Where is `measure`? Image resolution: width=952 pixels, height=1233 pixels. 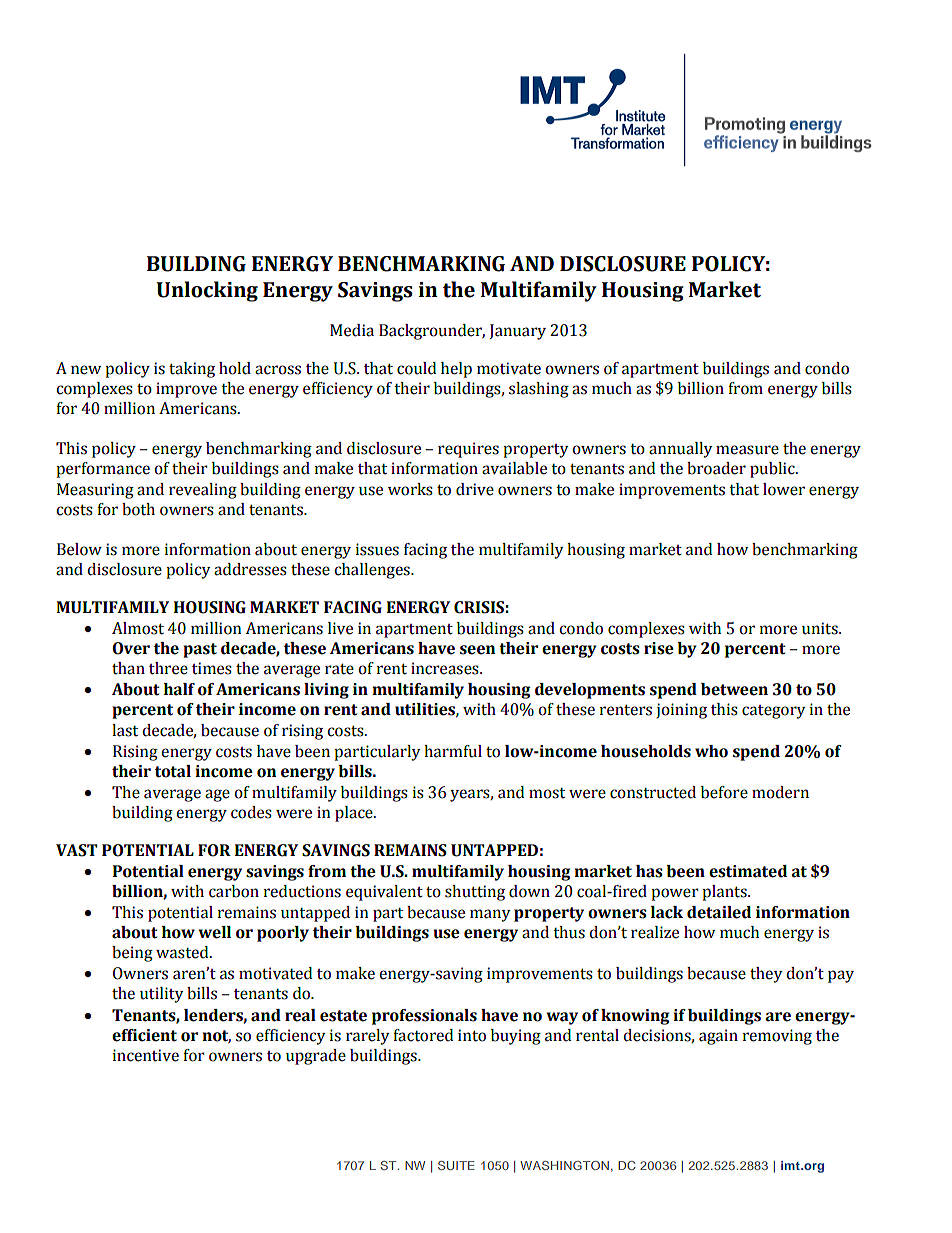
measure is located at coordinates (747, 450).
